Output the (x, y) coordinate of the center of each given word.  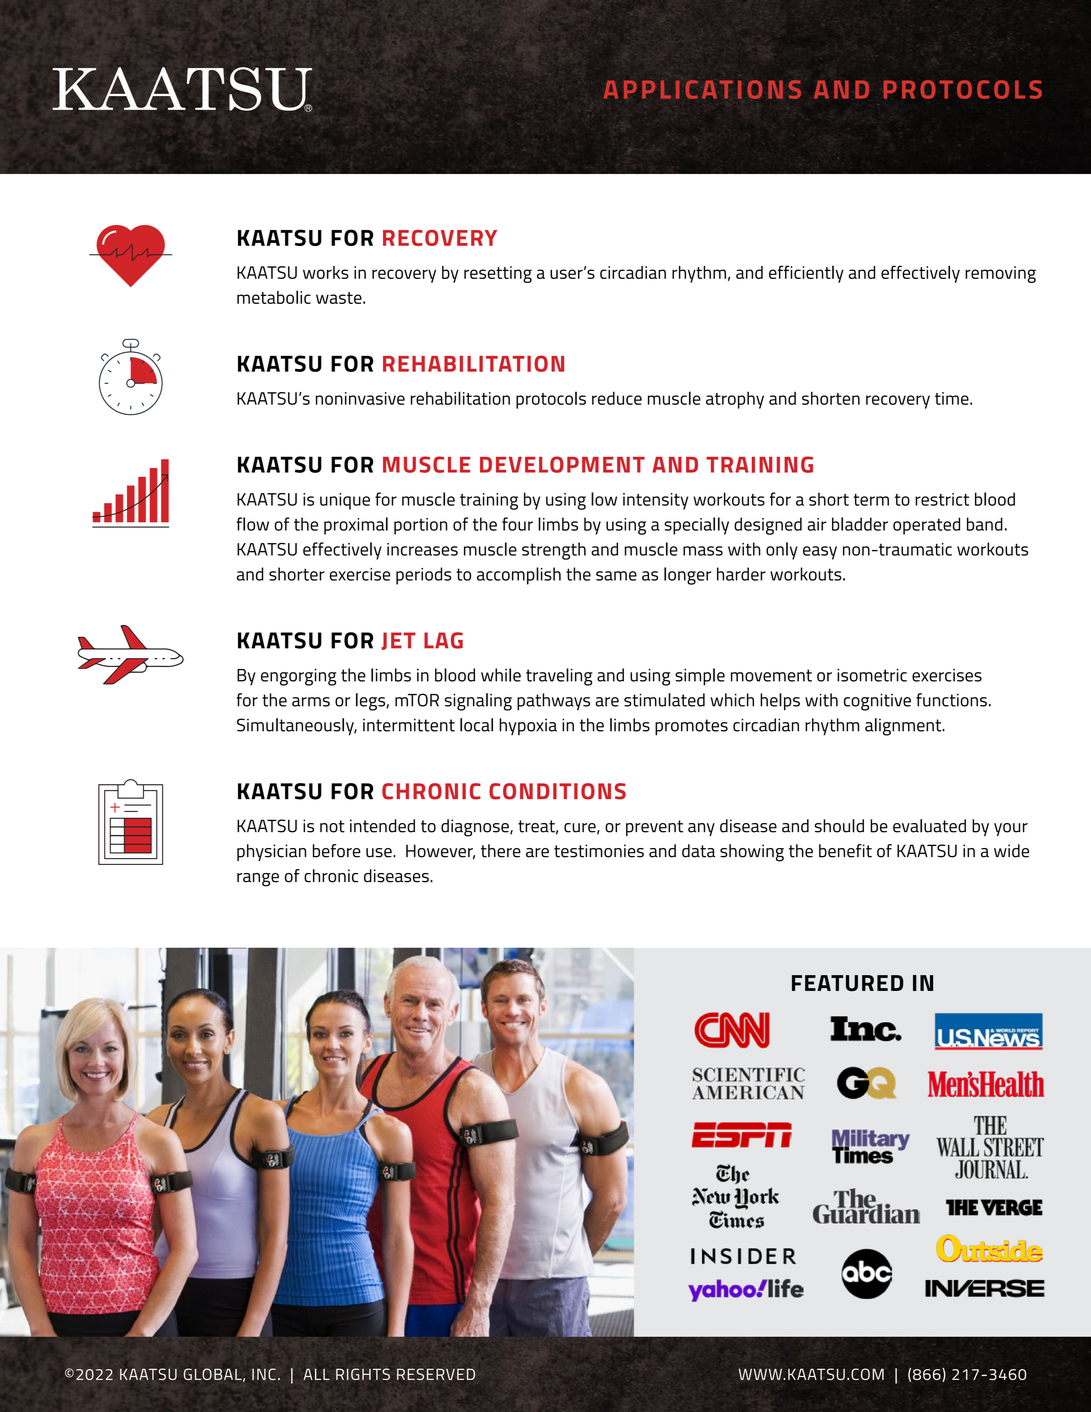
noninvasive (360, 398)
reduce (617, 398)
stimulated (664, 700)
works (326, 272)
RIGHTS (363, 1374)
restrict (942, 499)
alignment (904, 727)
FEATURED (848, 983)
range (258, 880)
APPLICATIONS (702, 89)
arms (311, 702)
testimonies (599, 851)
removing (1000, 274)
